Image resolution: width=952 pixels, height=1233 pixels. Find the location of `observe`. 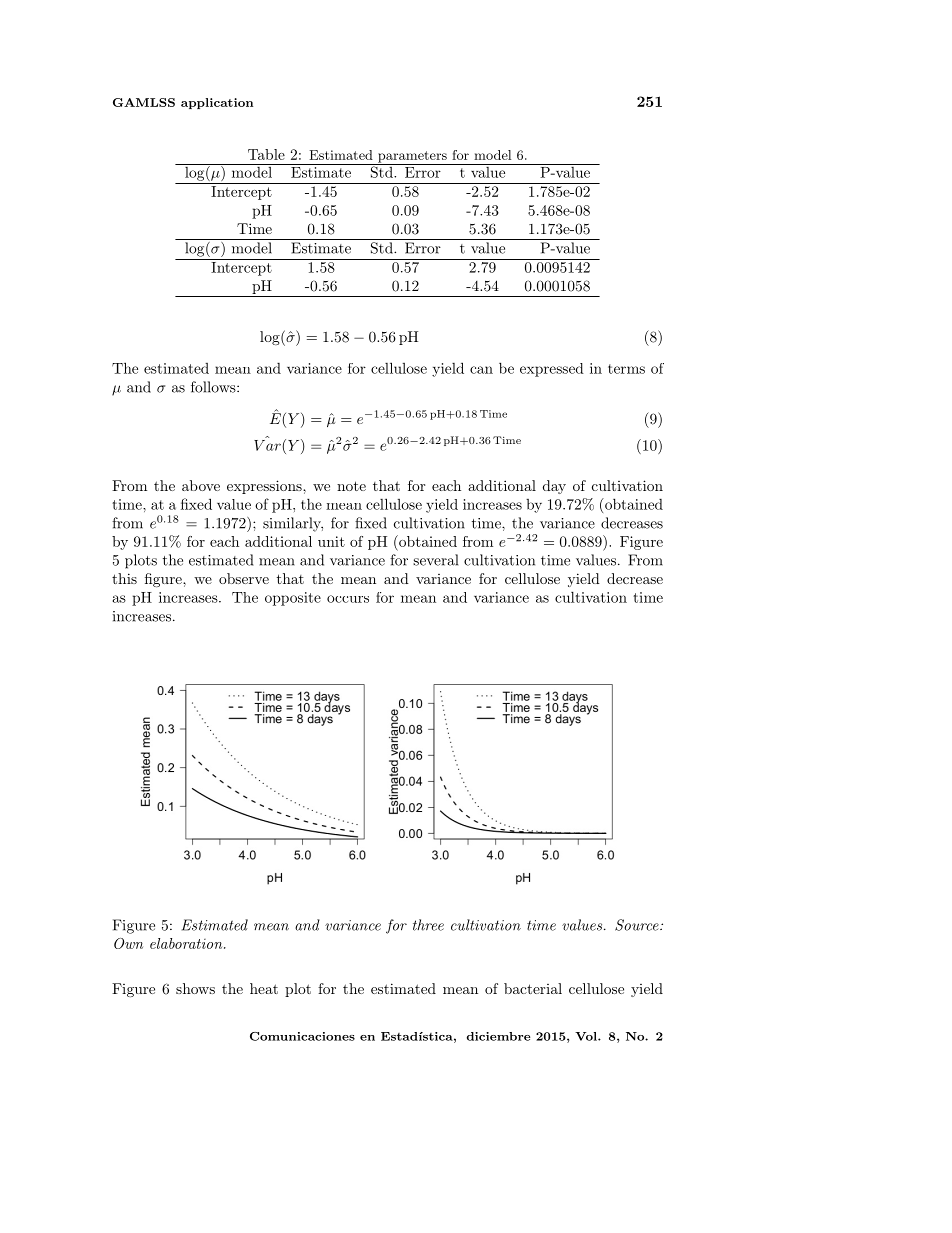

observe is located at coordinates (244, 578).
